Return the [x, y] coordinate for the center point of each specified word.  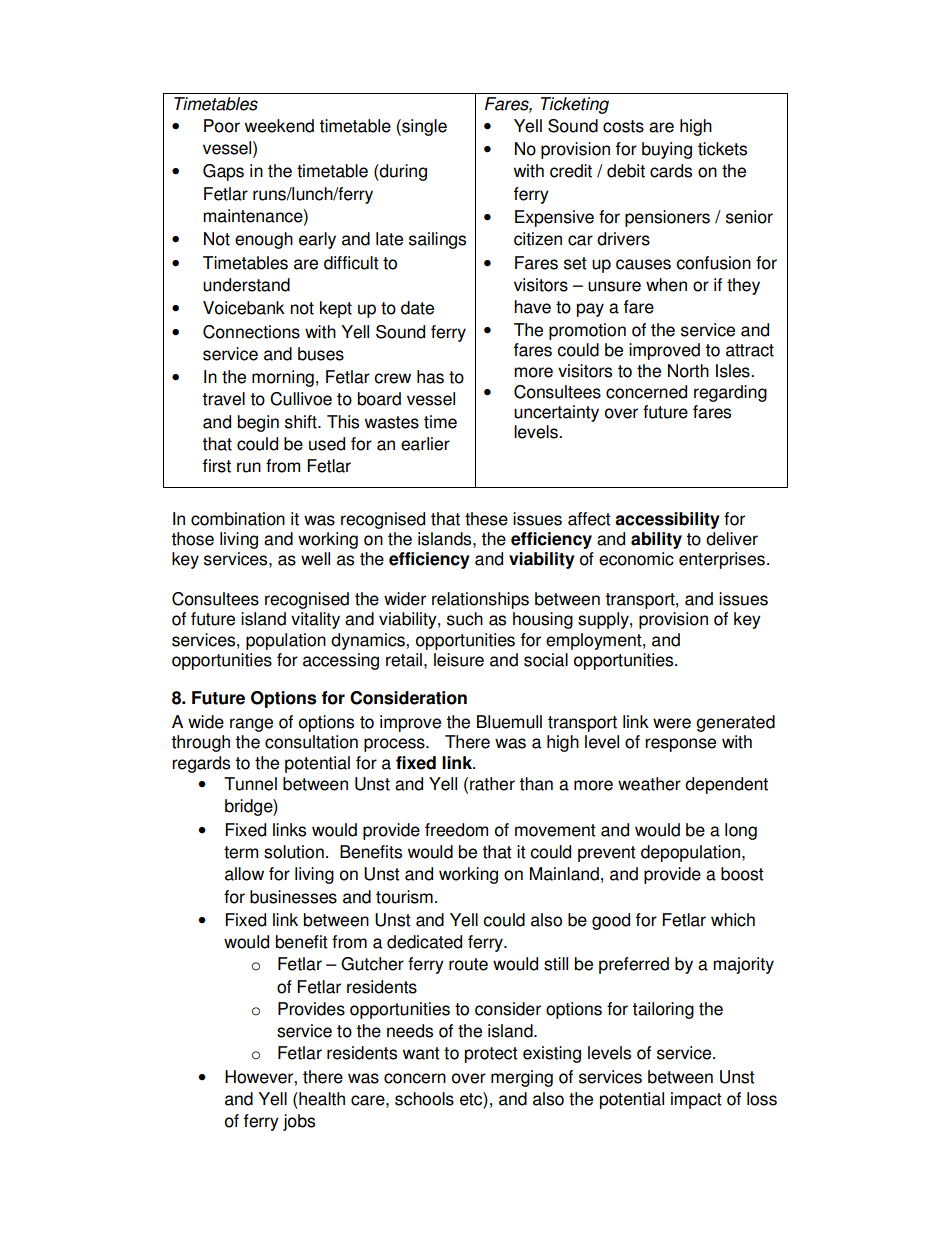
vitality [315, 620]
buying [667, 150]
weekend [279, 126]
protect [491, 1055]
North [688, 371]
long [741, 831]
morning [283, 378]
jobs [299, 1122]
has [430, 377]
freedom [456, 830]
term [241, 852]
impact [696, 1100]
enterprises [722, 560]
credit [571, 171]
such [465, 619]
